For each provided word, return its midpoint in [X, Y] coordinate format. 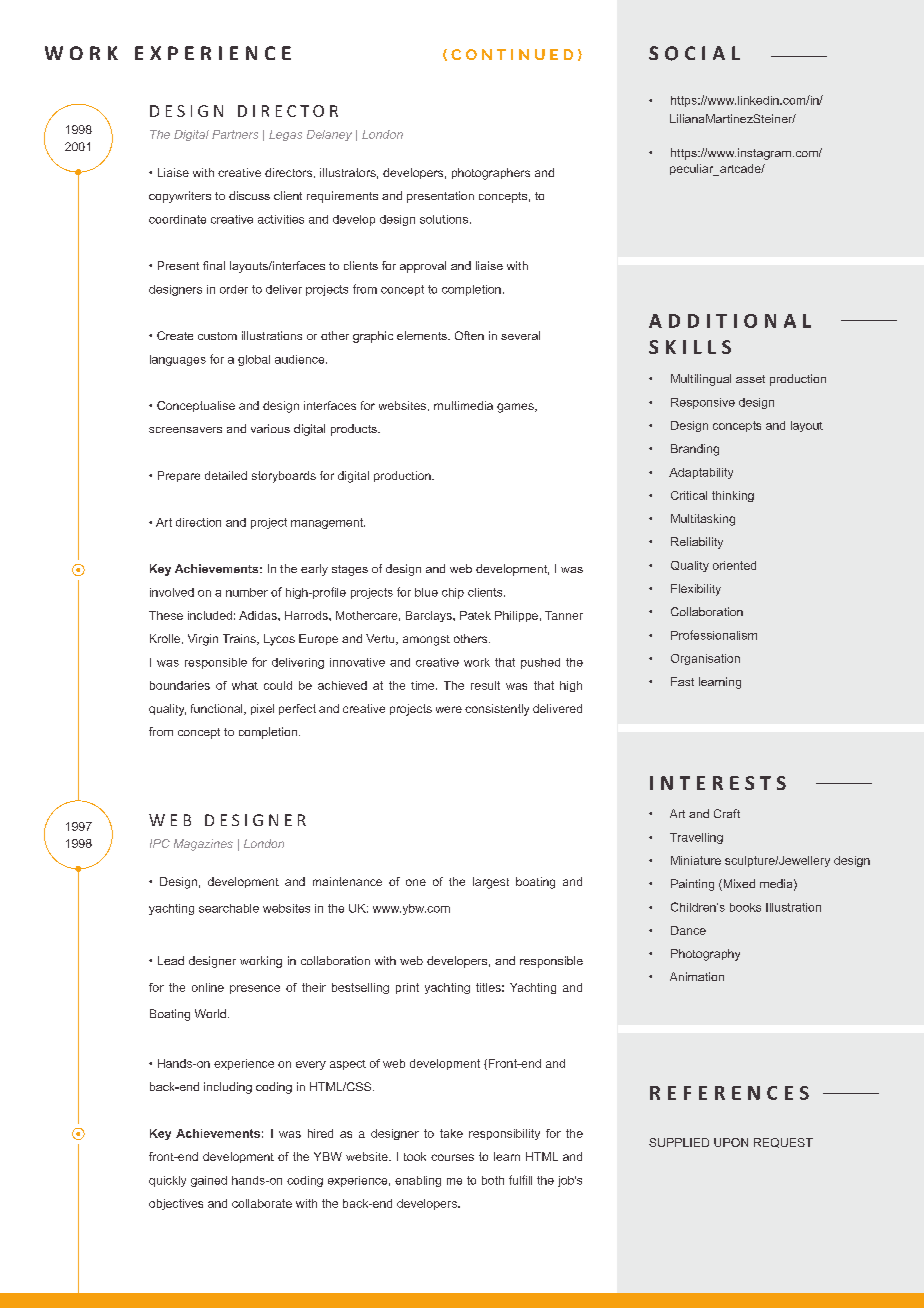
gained [209, 1181]
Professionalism [714, 635]
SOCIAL [694, 53]
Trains [240, 639]
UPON [731, 1142]
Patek [475, 615]
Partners [235, 134]
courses [452, 1157]
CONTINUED [512, 54]
